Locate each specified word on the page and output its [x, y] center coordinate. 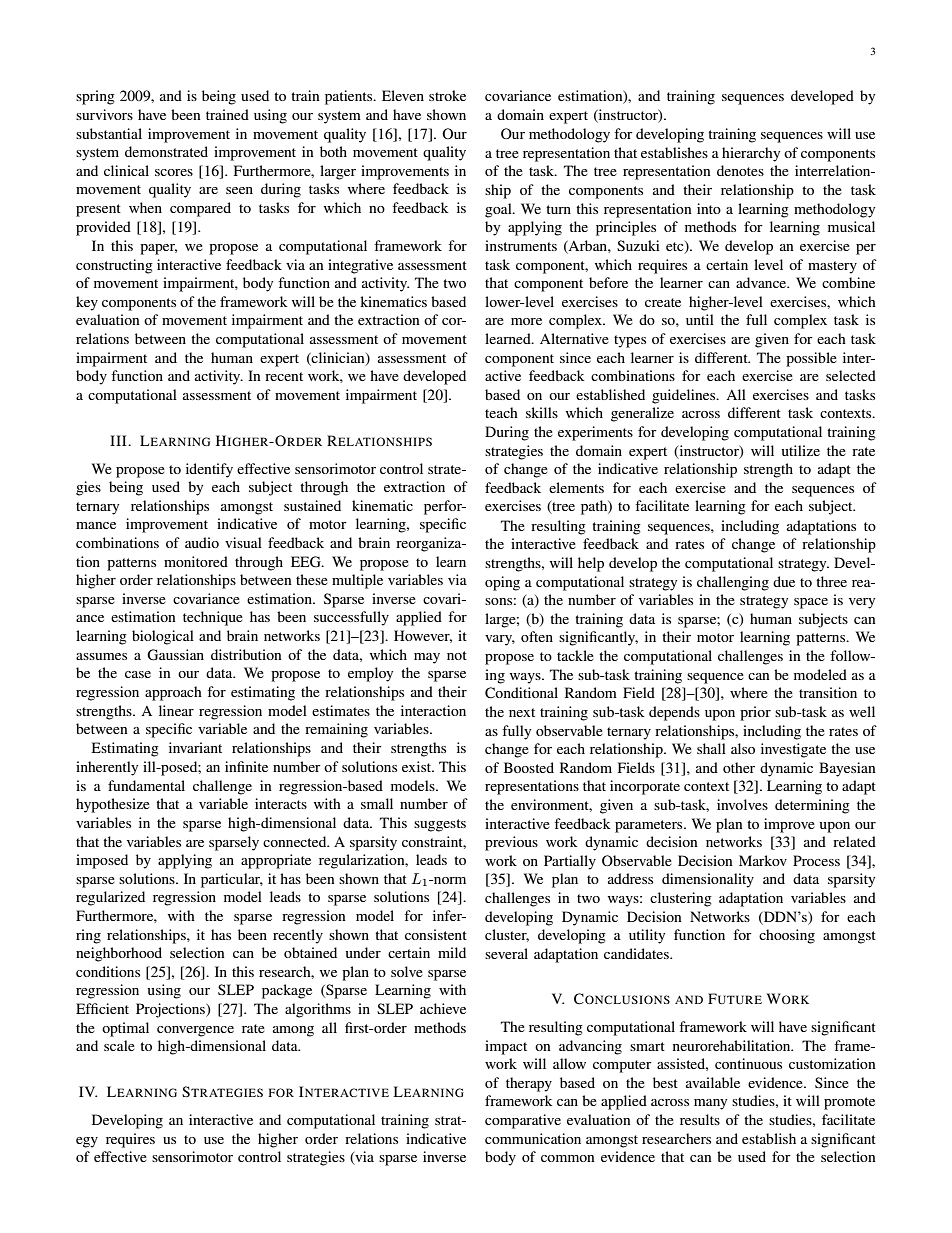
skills [542, 412]
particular [232, 880]
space [811, 603]
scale [119, 1045]
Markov [763, 860]
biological [163, 637]
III [119, 440]
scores [174, 172]
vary [500, 640]
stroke [447, 95]
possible [811, 359]
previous [511, 843]
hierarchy [751, 154]
